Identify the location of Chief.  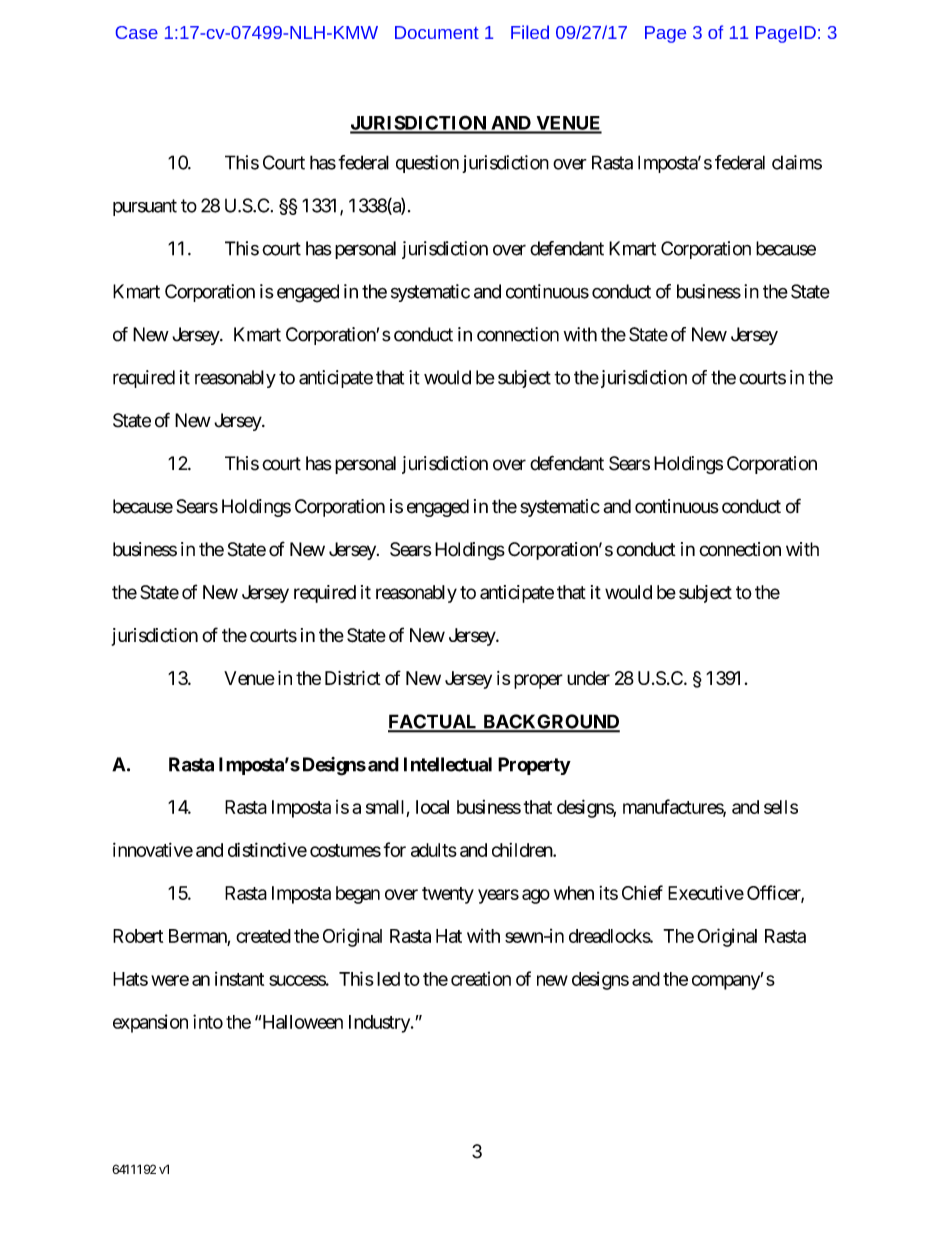
(642, 892).
